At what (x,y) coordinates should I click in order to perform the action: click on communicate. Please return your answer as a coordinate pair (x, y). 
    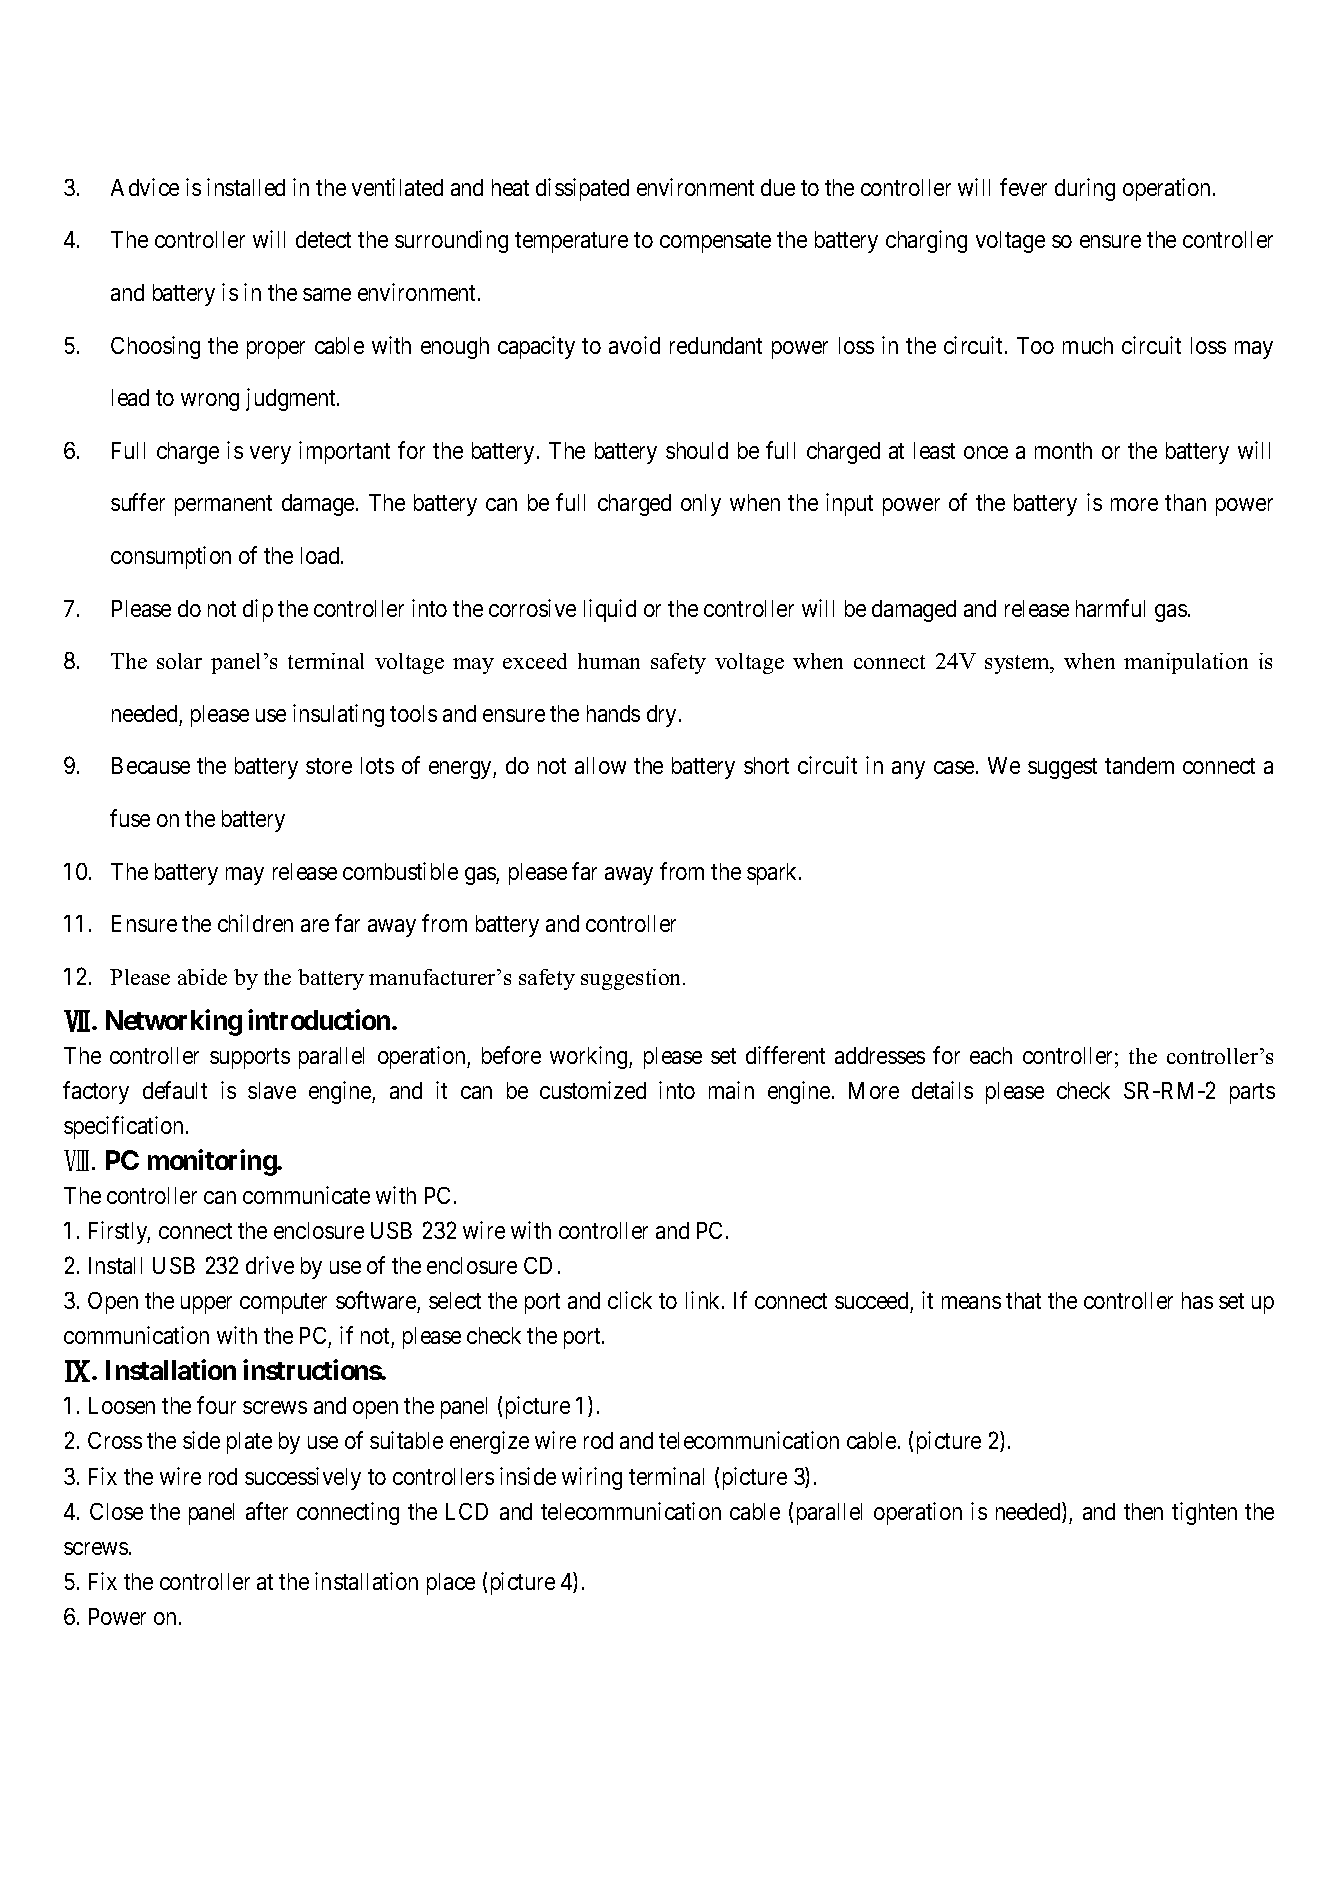
    Looking at the image, I should click on (306, 1195).
